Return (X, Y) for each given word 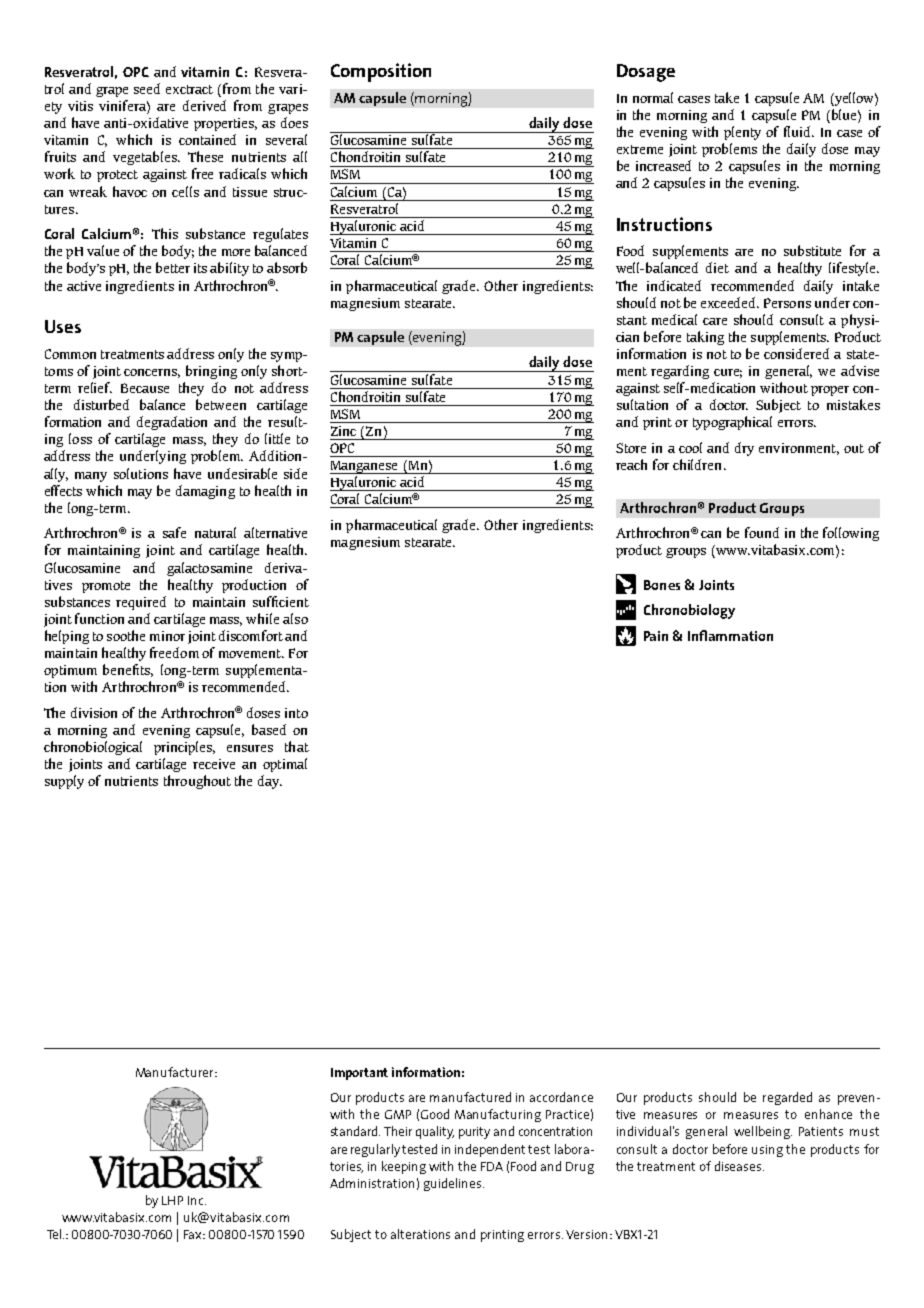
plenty (742, 133)
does (294, 122)
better (173, 267)
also (295, 618)
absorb (287, 267)
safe (174, 532)
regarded (787, 1098)
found (762, 532)
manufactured (470, 1097)
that (297, 746)
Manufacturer (176, 1072)
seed (147, 88)
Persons (787, 303)
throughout (197, 782)
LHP (172, 1200)
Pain (656, 636)
